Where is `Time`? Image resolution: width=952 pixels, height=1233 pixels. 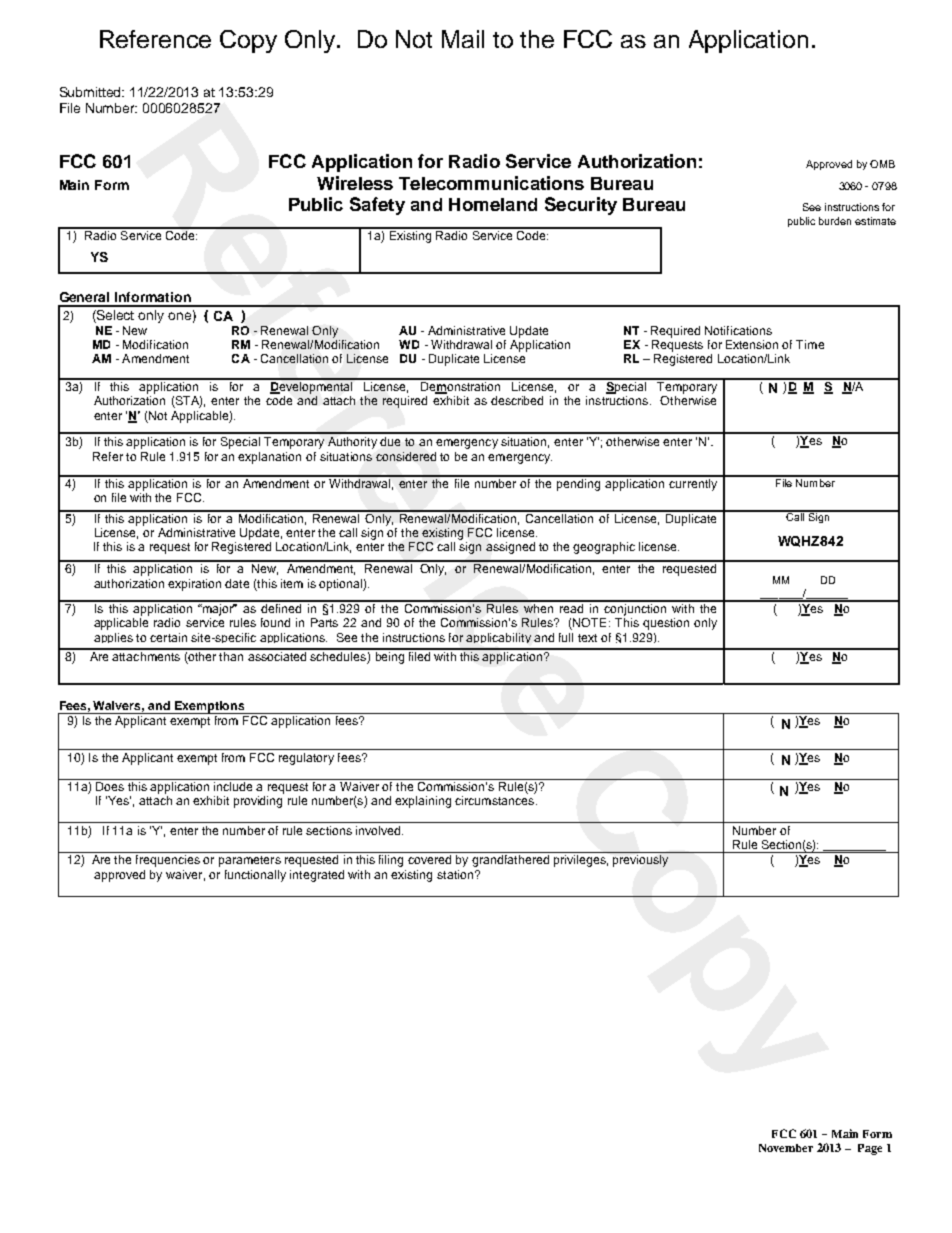 Time is located at coordinates (810, 344).
